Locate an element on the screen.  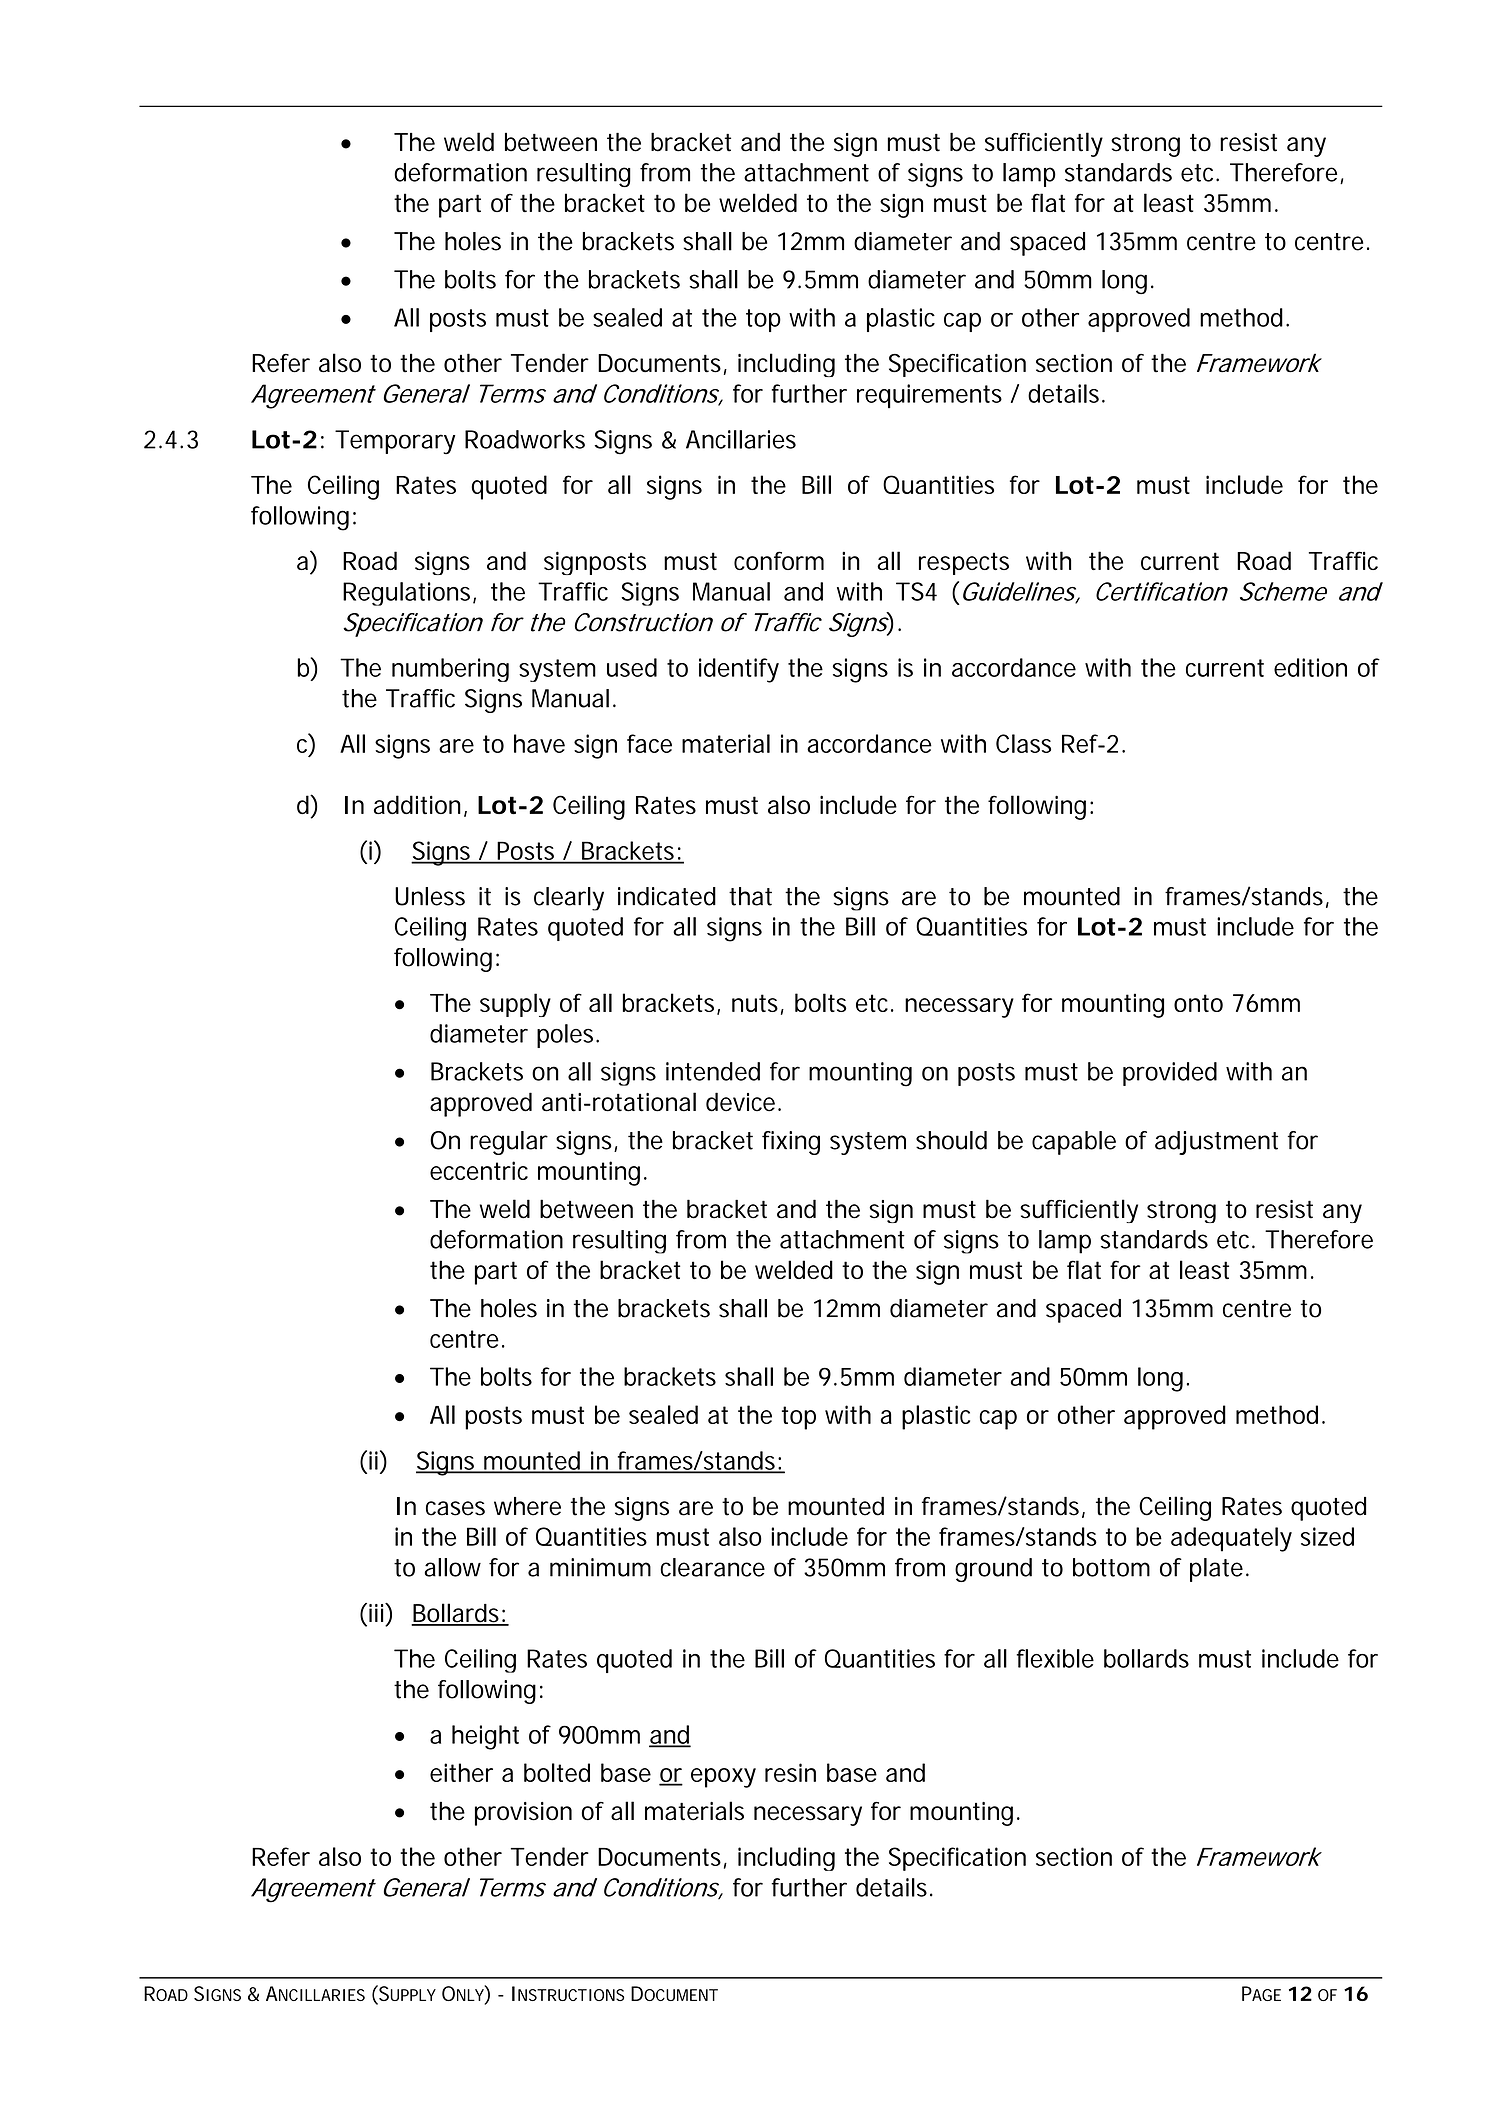
flexible is located at coordinates (1055, 1658).
